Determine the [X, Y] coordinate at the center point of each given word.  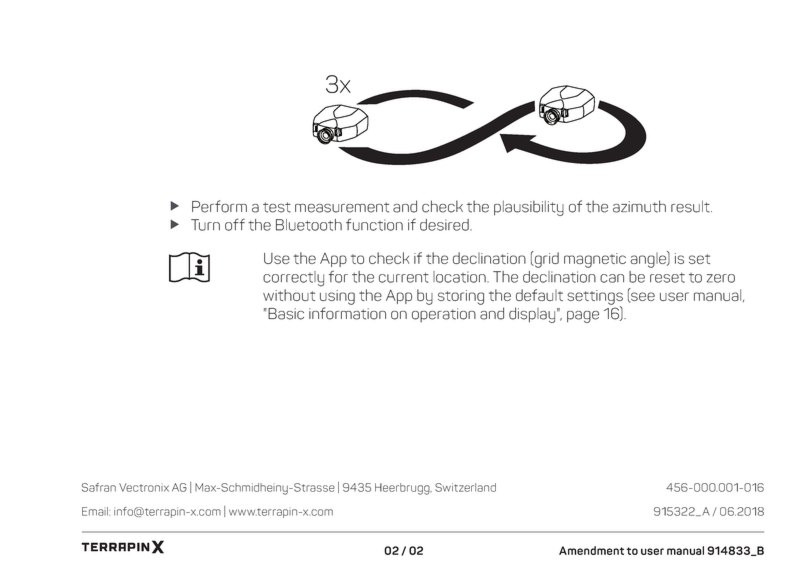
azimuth [639, 206]
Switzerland [465, 487]
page [583, 317]
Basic [285, 314]
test [277, 207]
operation [444, 315]
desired [445, 225]
